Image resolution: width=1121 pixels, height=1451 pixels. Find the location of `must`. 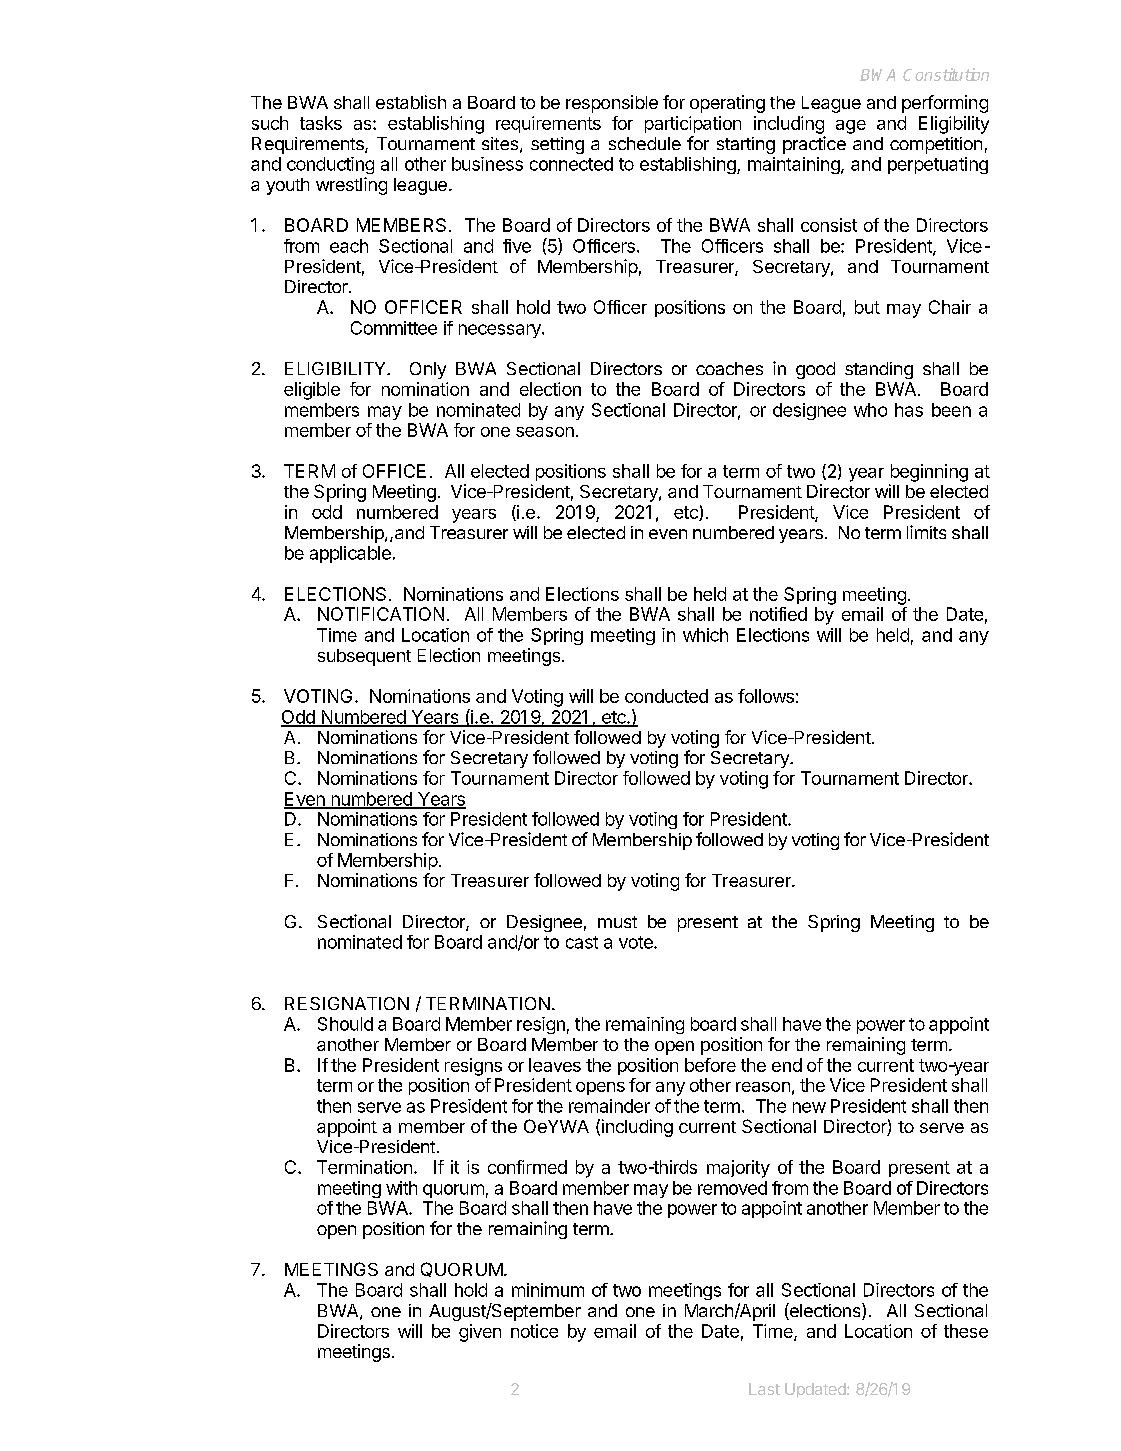

must is located at coordinates (617, 922).
